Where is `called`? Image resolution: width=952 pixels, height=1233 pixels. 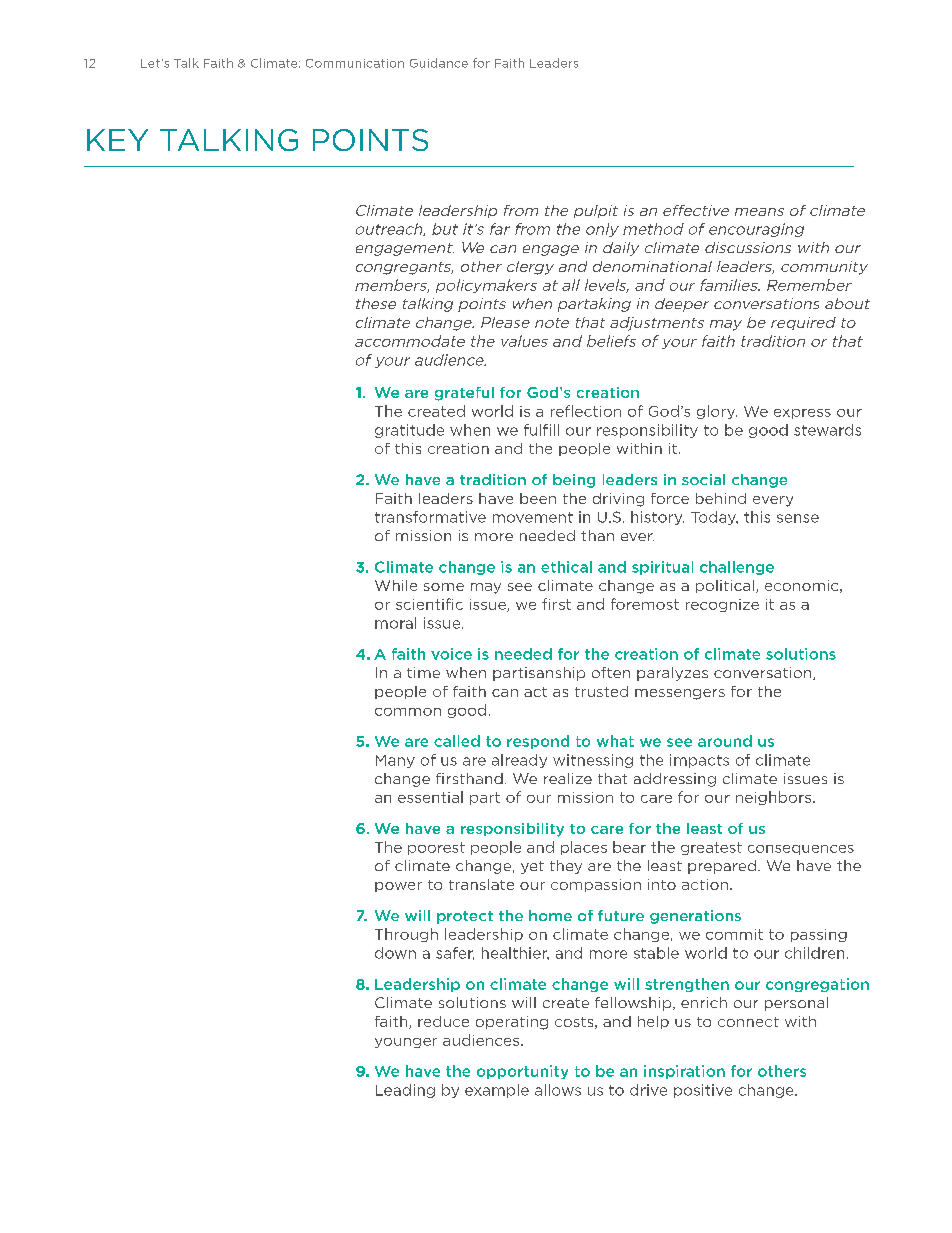
called is located at coordinates (457, 741).
